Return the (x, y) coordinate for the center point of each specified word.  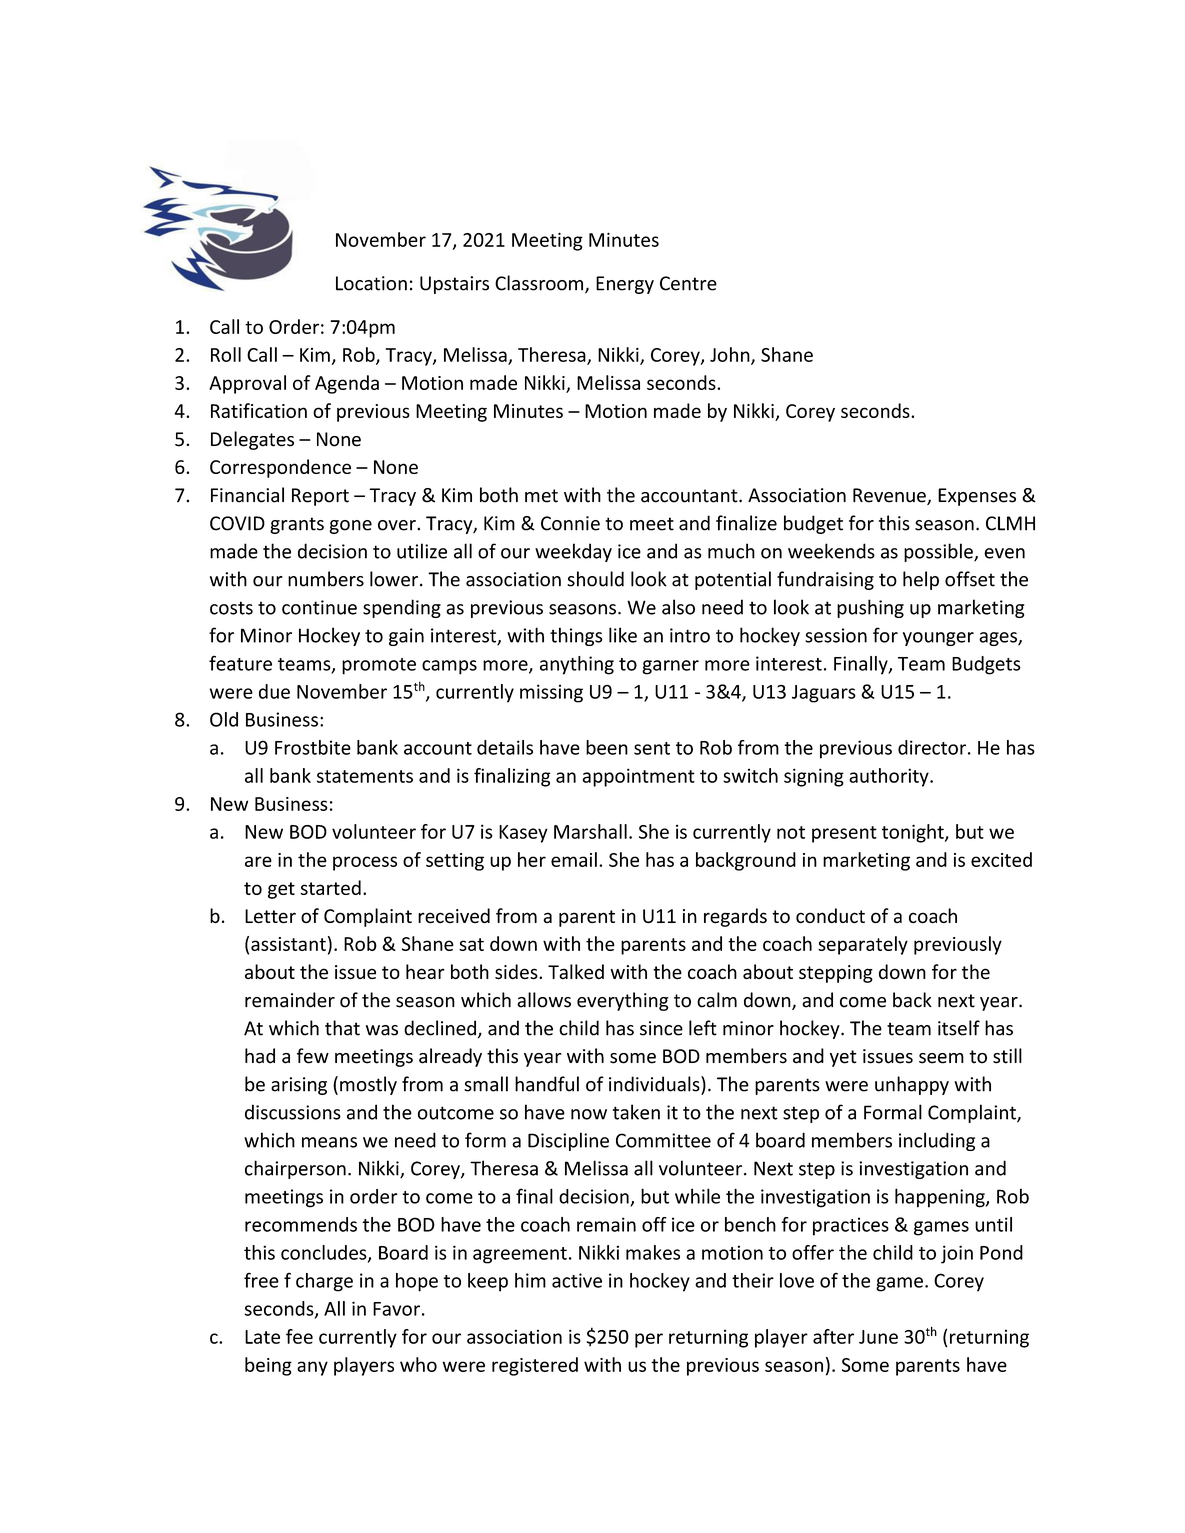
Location (371, 283)
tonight (914, 833)
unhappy (912, 1085)
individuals (655, 1084)
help (921, 580)
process (365, 863)
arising (299, 1086)
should (595, 579)
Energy (625, 285)
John (731, 355)
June (878, 1337)
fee (299, 1336)
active (577, 1280)
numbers (326, 579)
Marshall (590, 831)
